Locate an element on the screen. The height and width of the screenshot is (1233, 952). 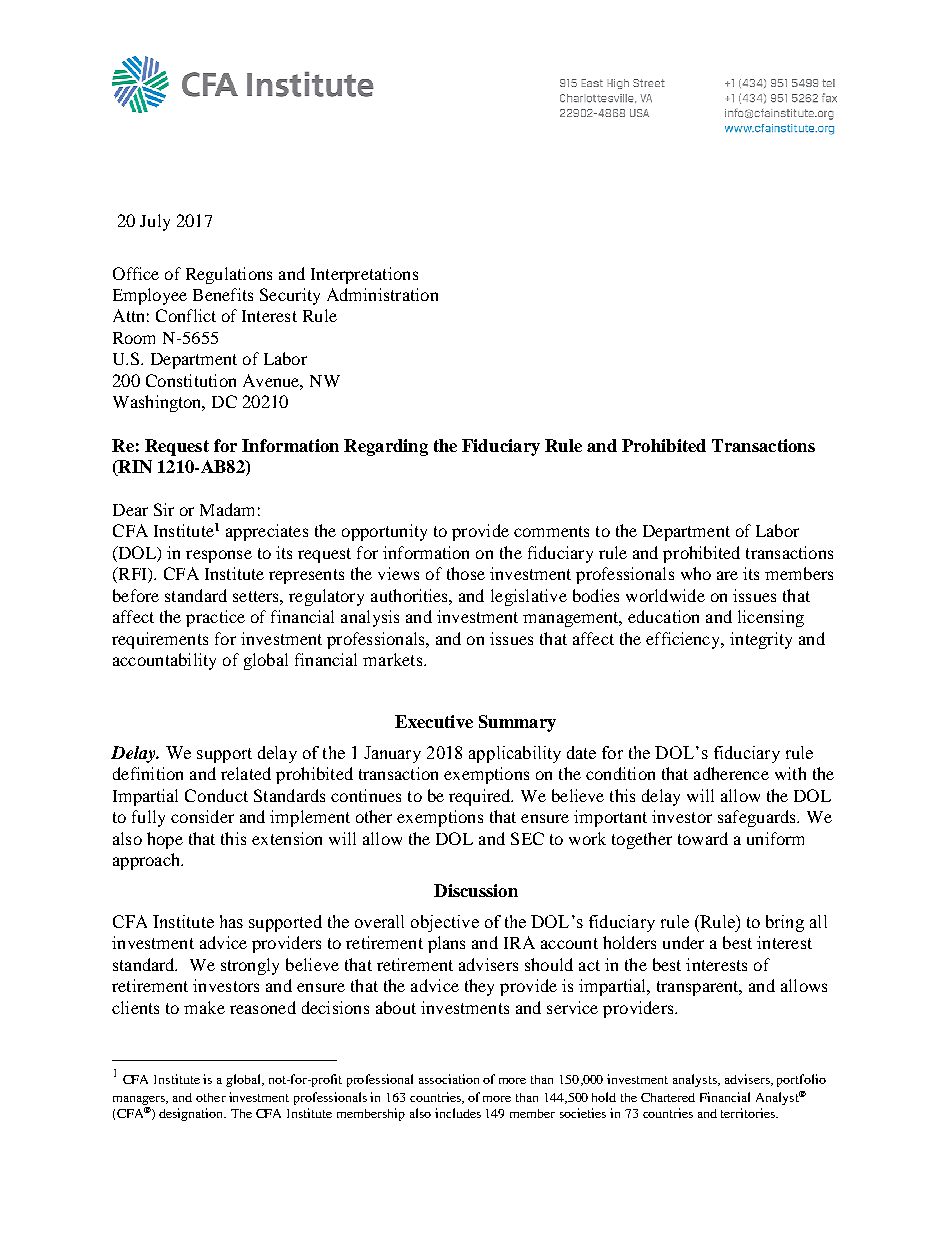
Interpretations is located at coordinates (364, 275).
